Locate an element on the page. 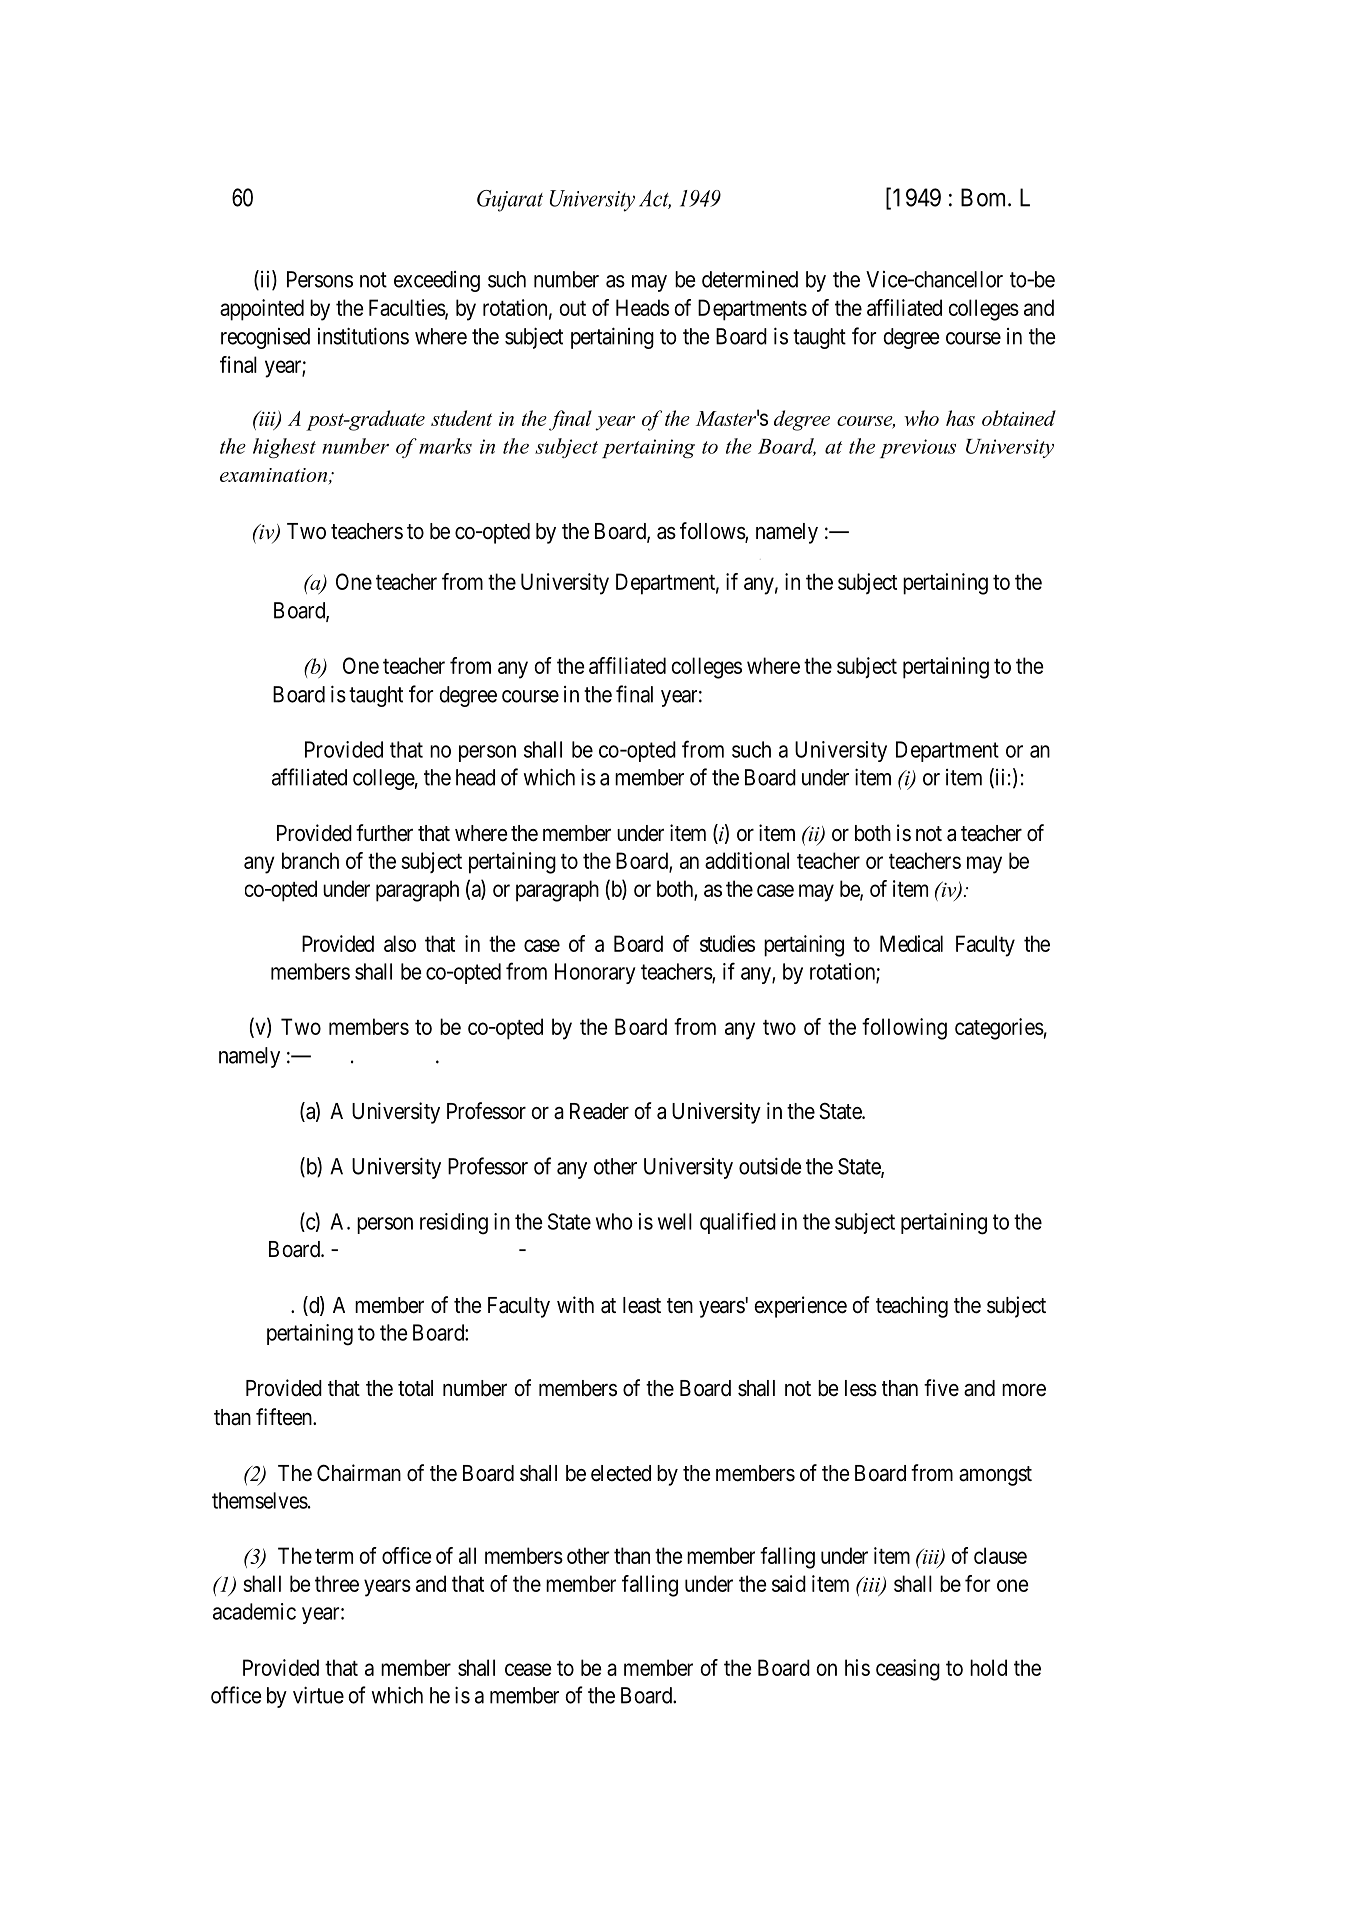 Image resolution: width=1346 pixels, height=1905 pixels. highest is located at coordinates (284, 448).
